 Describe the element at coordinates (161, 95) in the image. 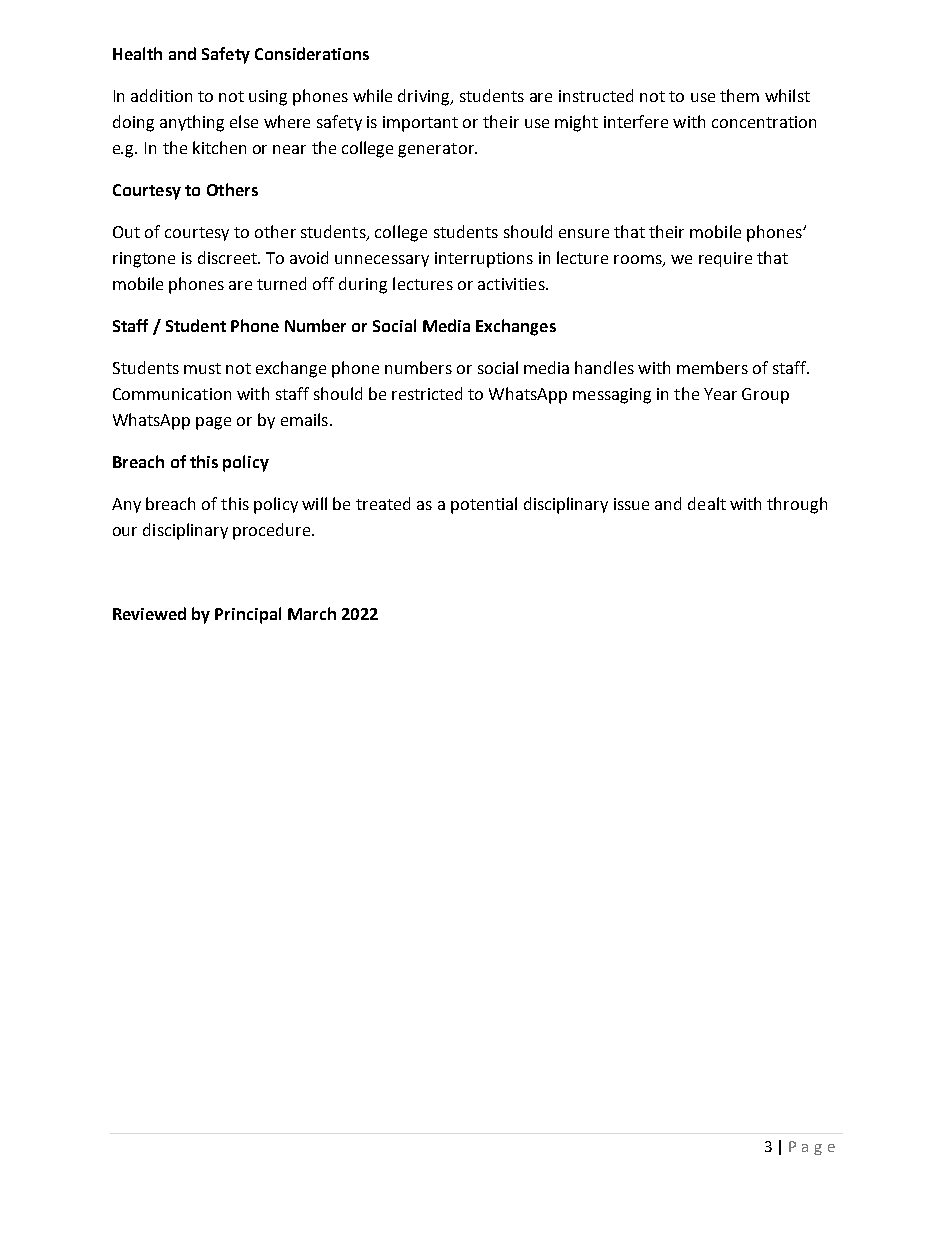

I see `addition` at that location.
